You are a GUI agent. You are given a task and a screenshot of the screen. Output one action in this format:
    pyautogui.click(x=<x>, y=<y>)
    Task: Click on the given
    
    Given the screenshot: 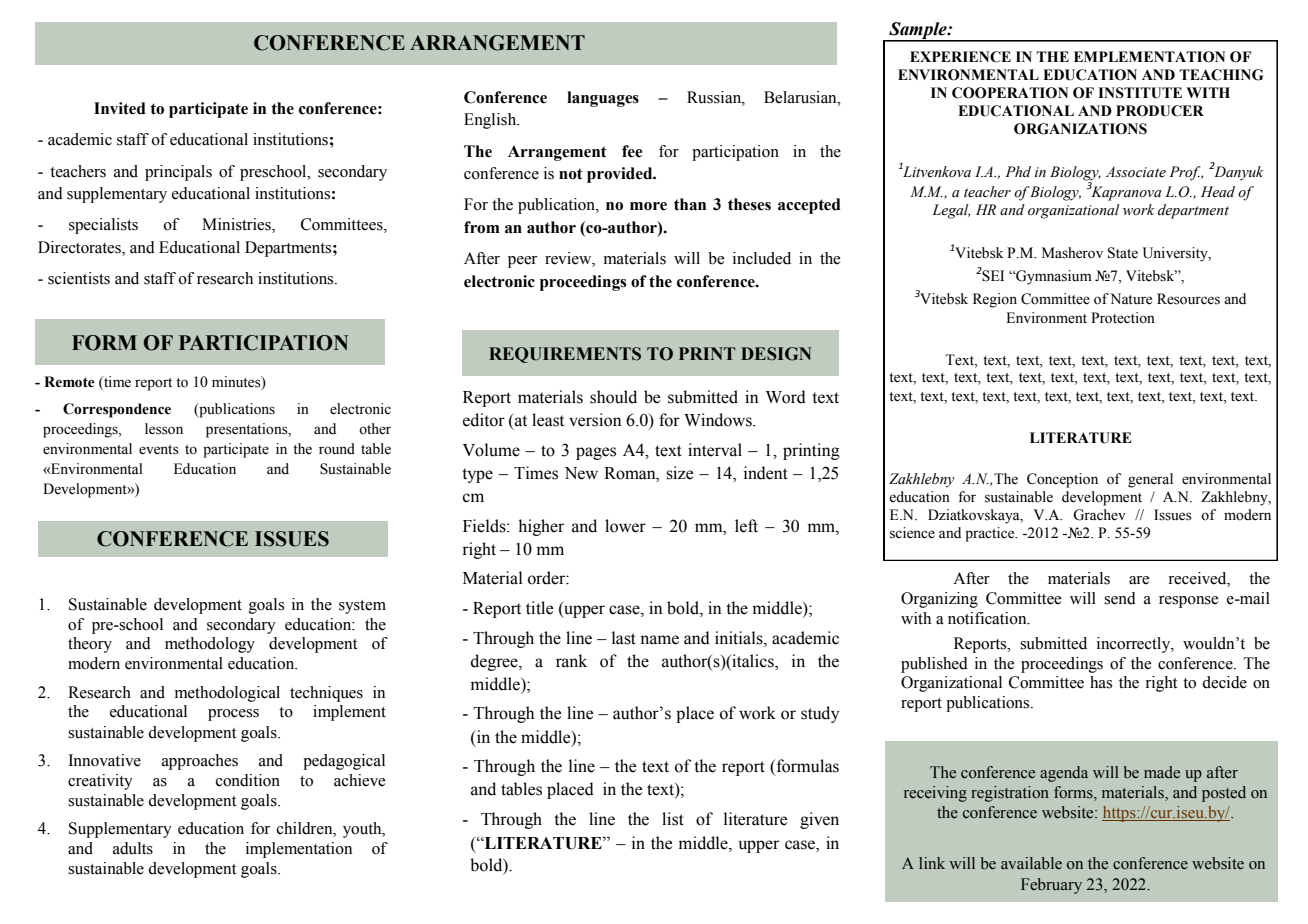 What is the action you would take?
    pyautogui.click(x=819, y=820)
